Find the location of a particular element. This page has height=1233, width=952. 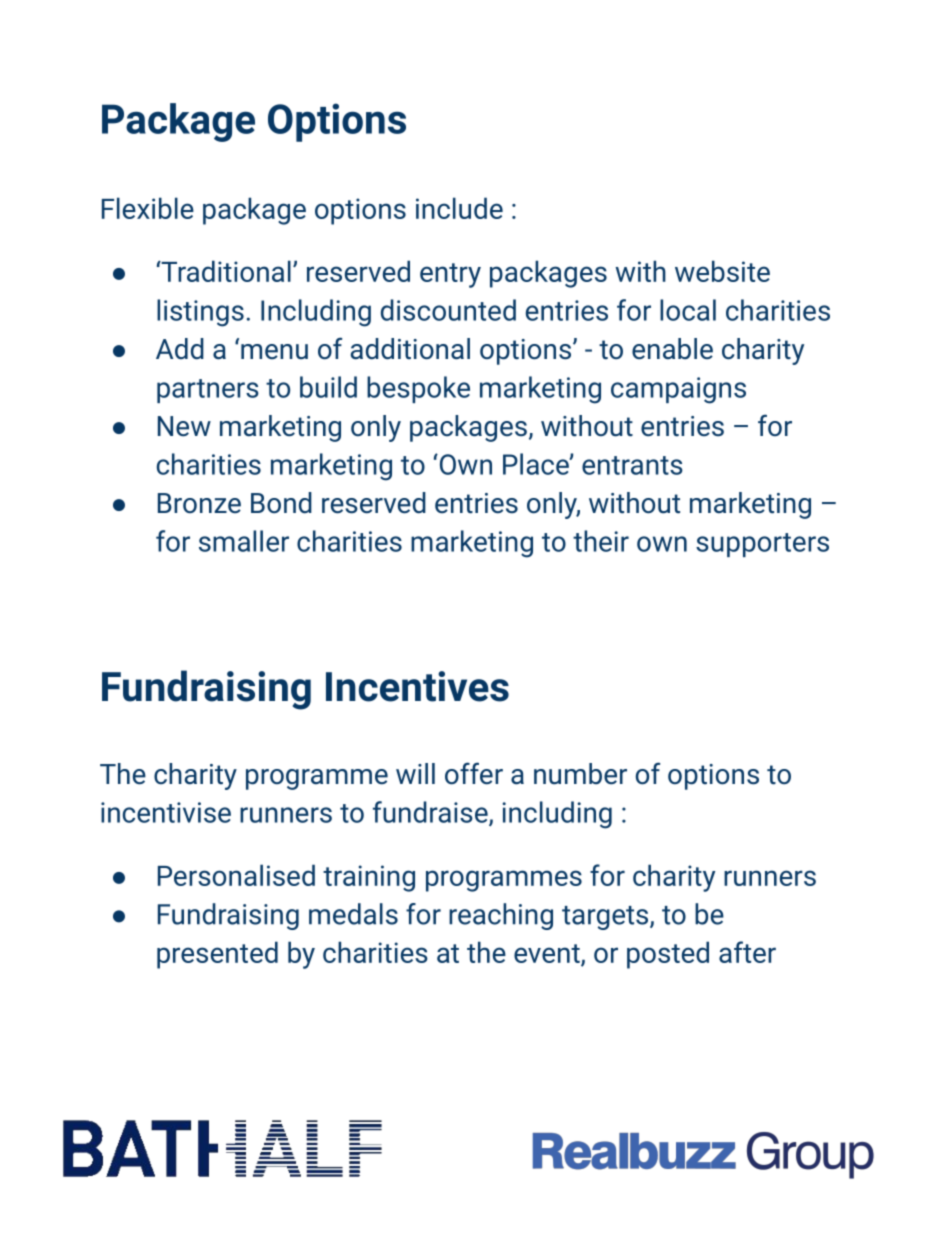

supporters is located at coordinates (762, 545).
